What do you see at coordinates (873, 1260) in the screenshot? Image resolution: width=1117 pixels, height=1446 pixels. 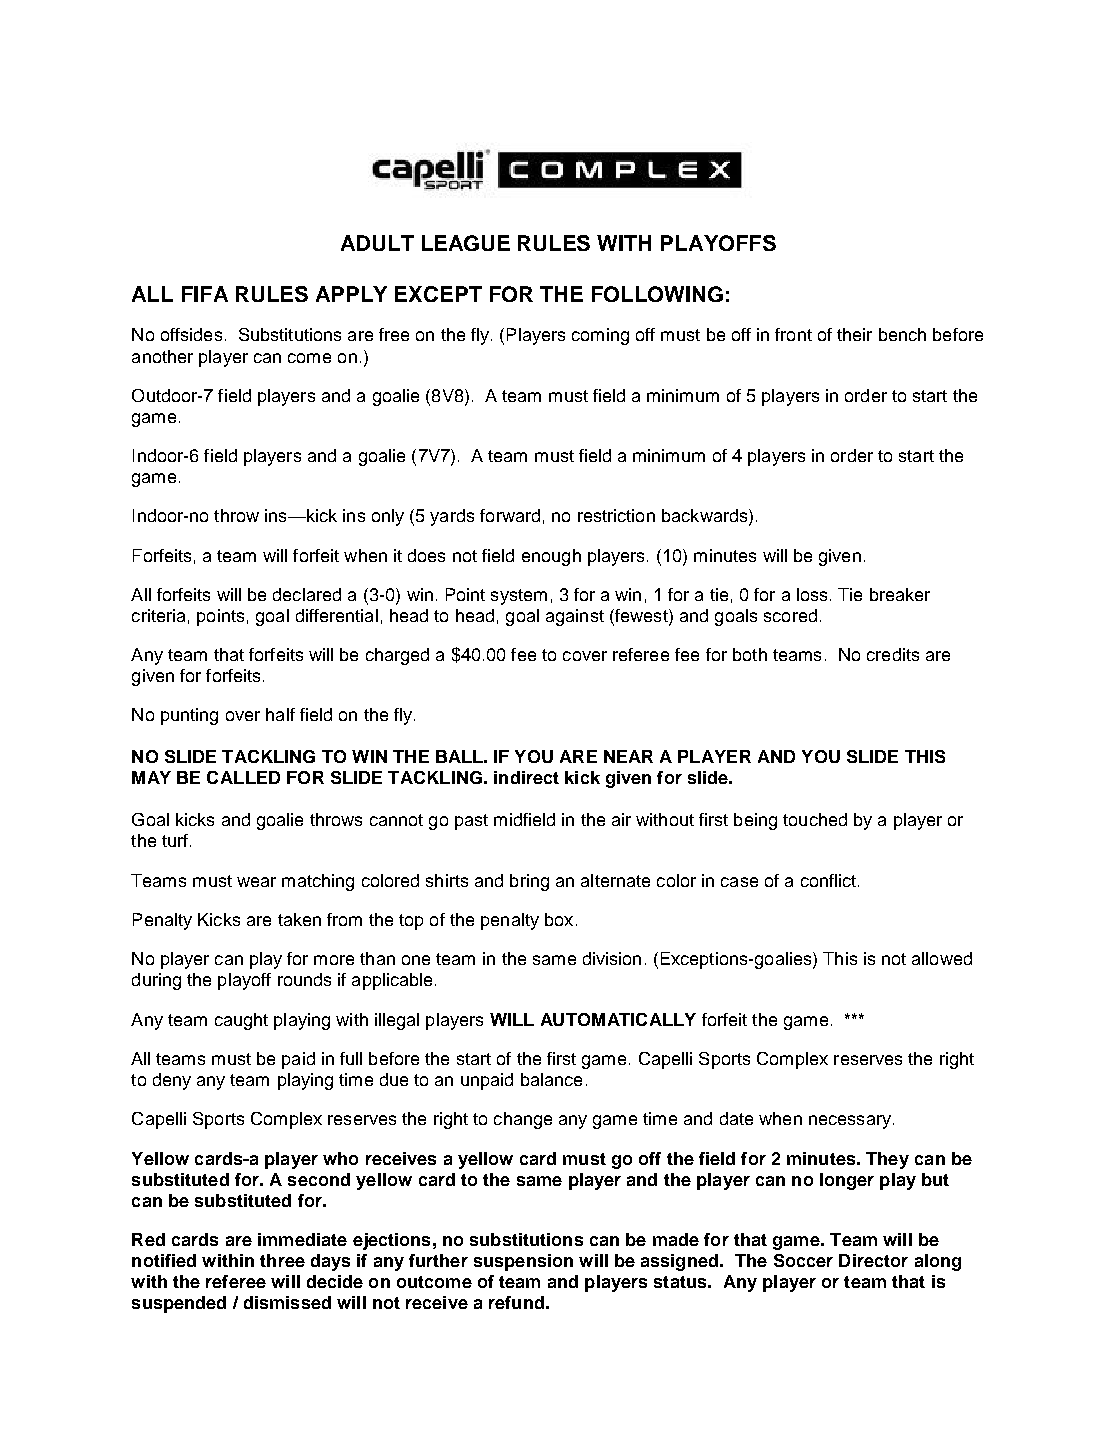 I see `Director` at bounding box center [873, 1260].
